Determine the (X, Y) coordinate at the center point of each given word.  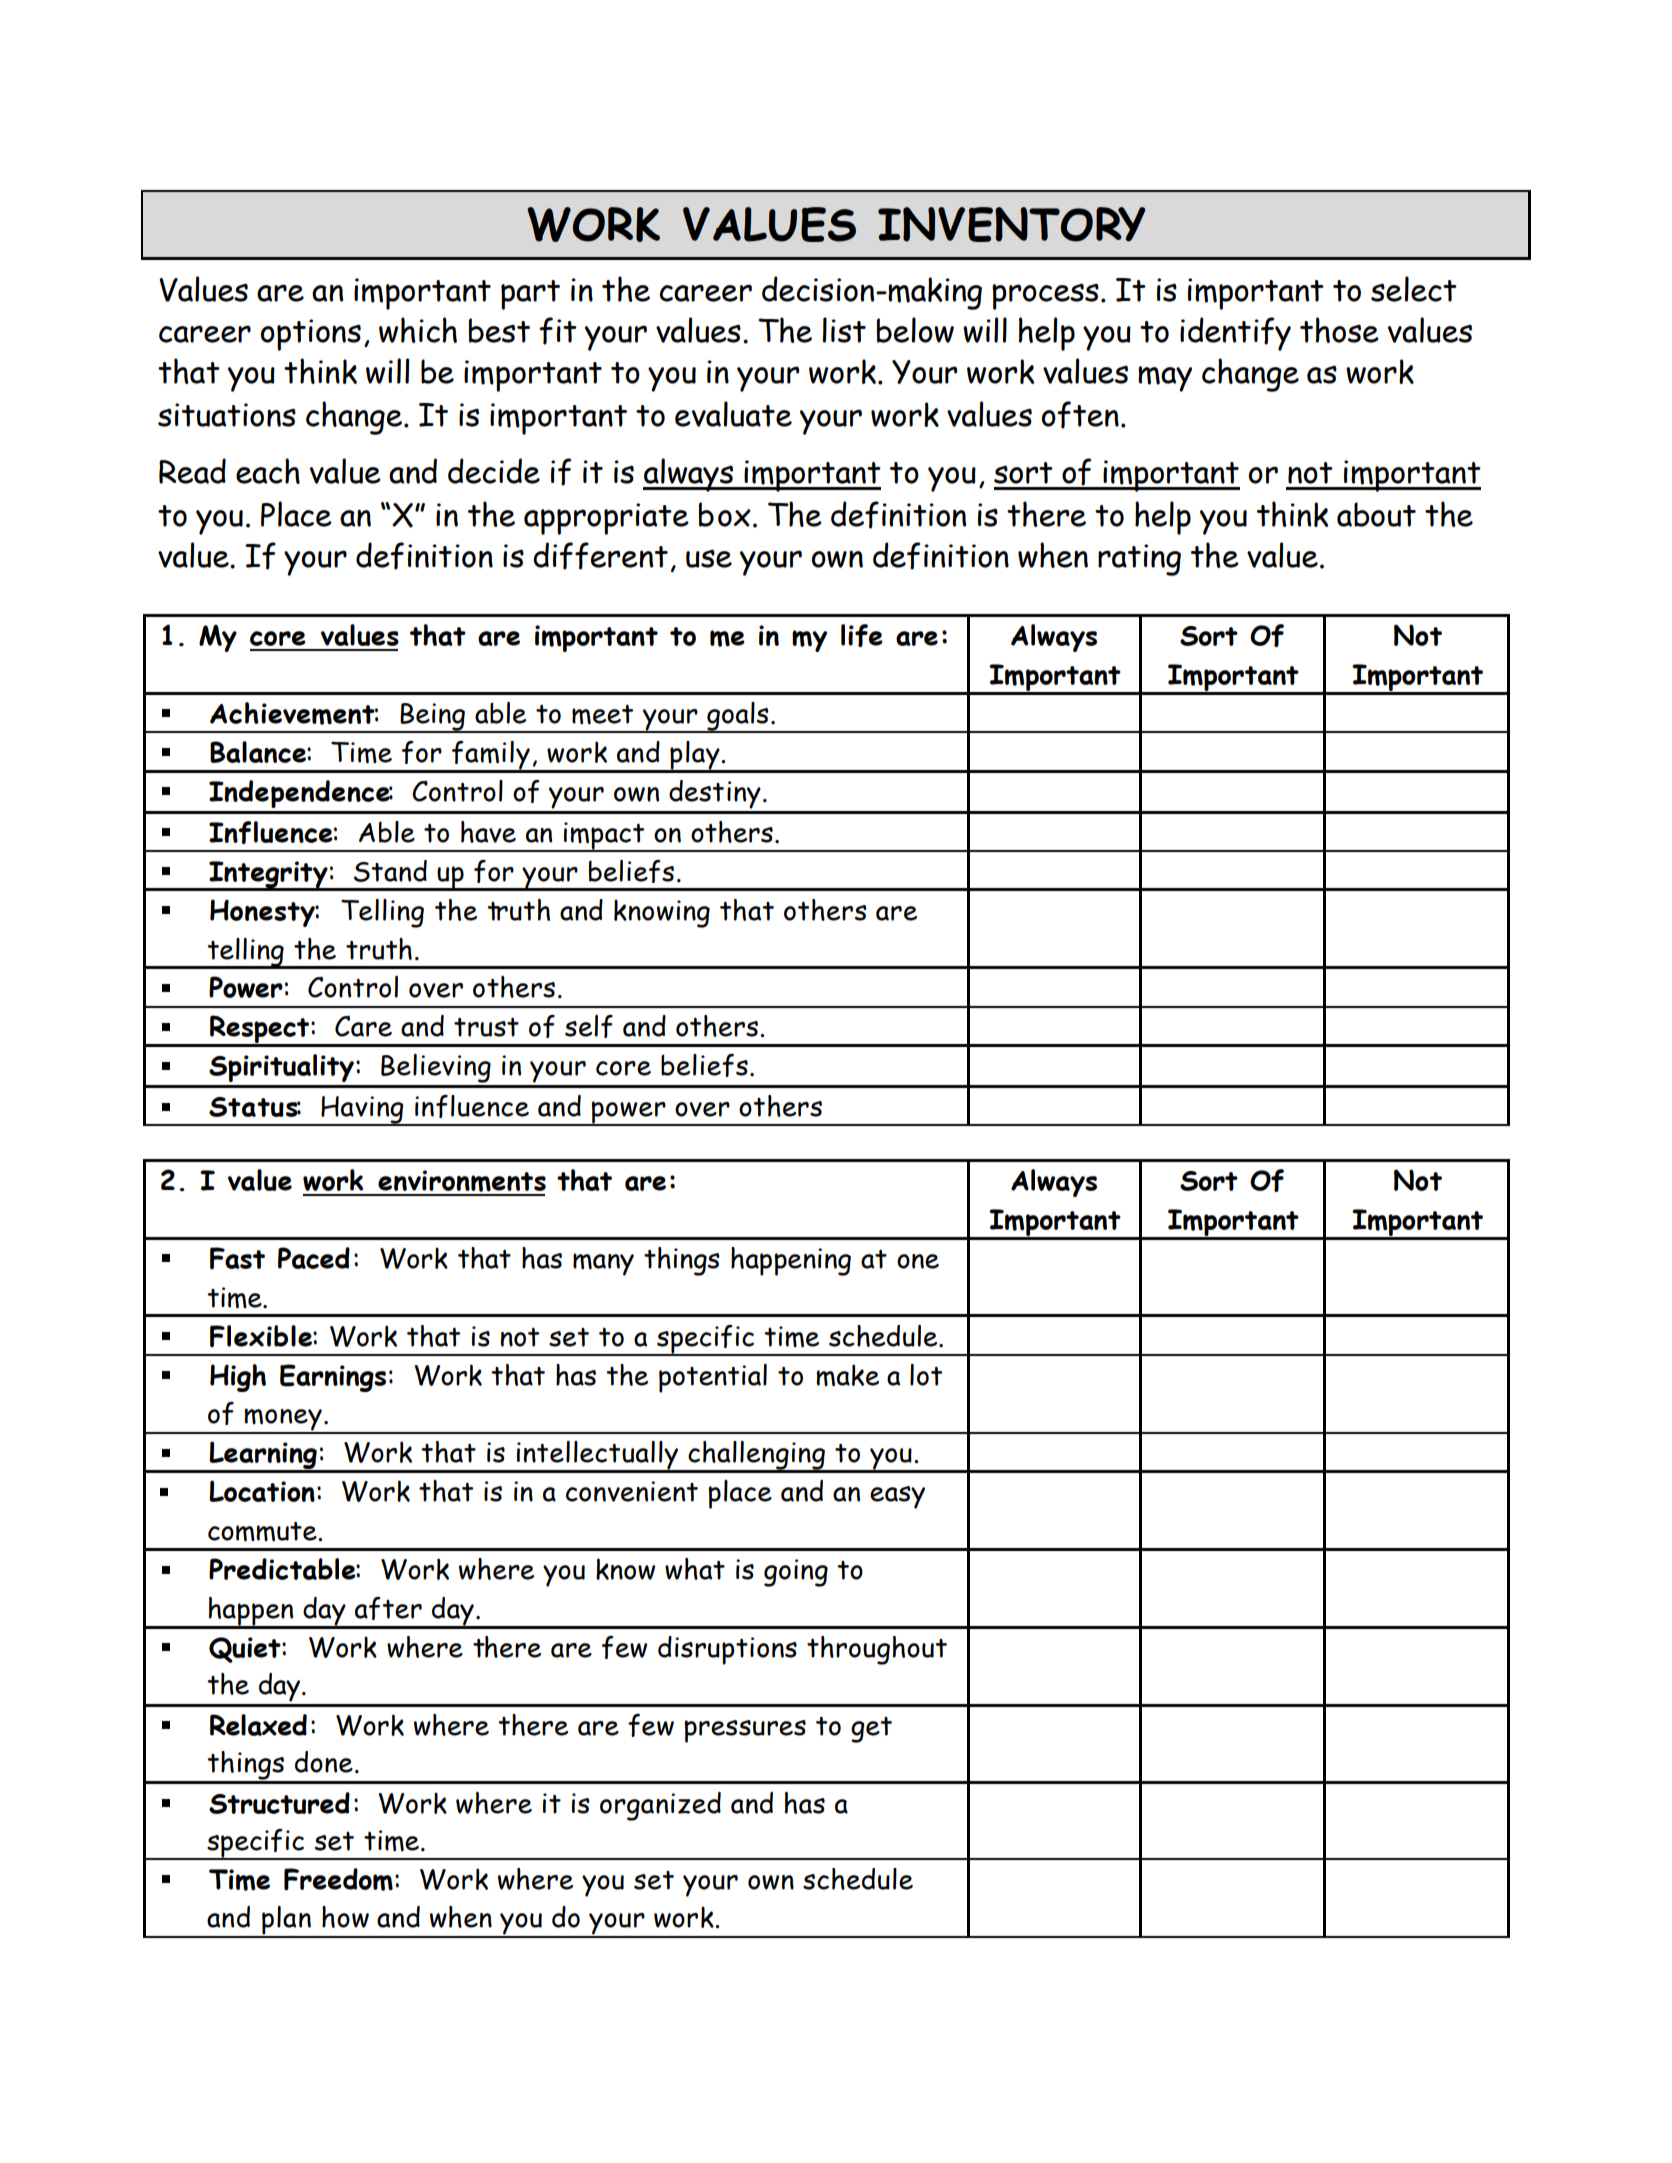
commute (263, 1532)
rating (1139, 560)
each (268, 471)
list (844, 330)
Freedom (338, 1879)
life (862, 635)
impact (604, 837)
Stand (390, 871)
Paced (314, 1258)
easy (897, 1497)
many (603, 1264)
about (1376, 514)
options (310, 335)
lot (926, 1375)
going (796, 1573)
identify (1235, 334)
